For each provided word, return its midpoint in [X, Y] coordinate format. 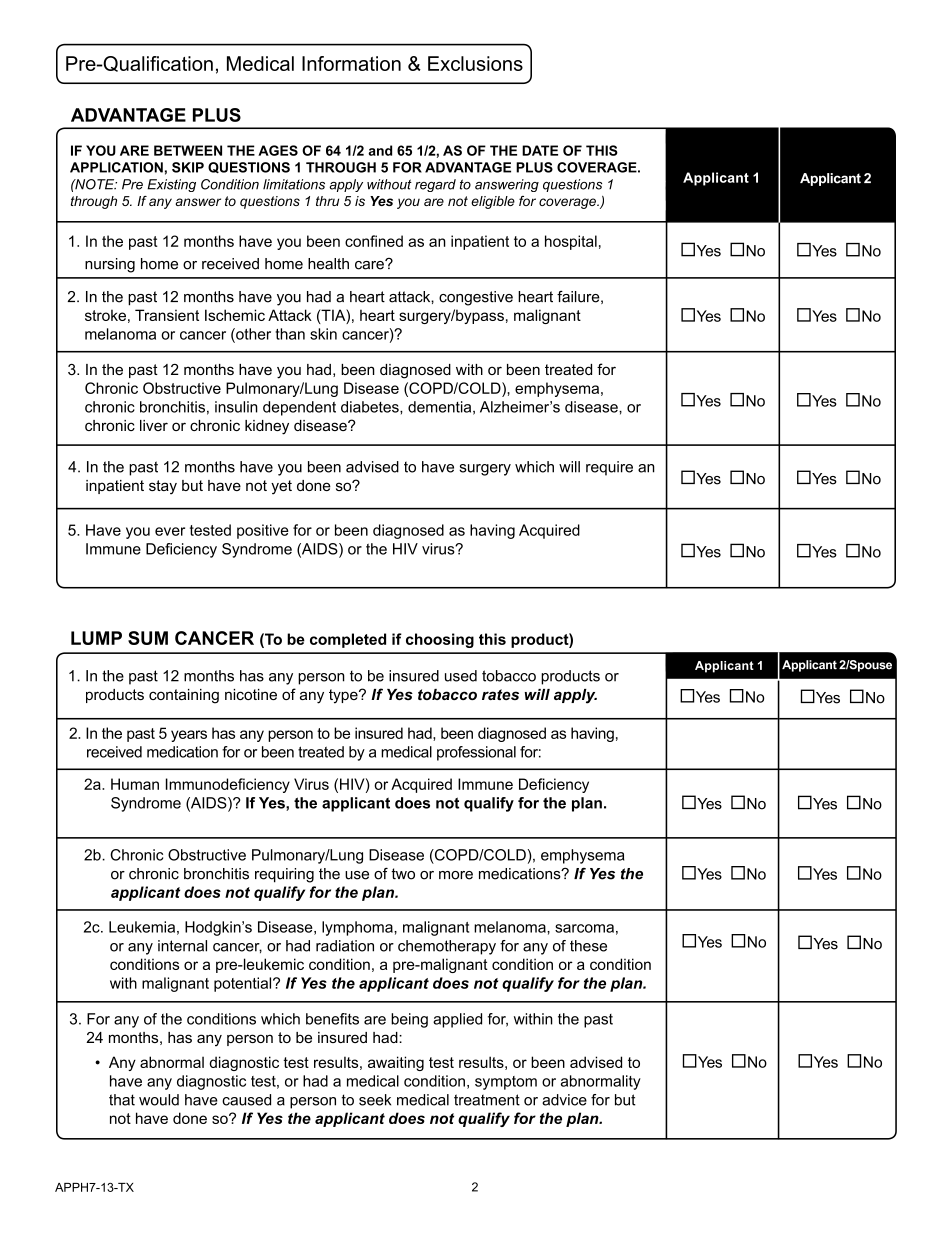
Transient [167, 315]
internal [182, 946]
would [159, 1100]
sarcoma [584, 928]
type [344, 696]
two [403, 874]
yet [281, 487]
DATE [540, 150]
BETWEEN [188, 150]
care [370, 264]
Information [351, 63]
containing [184, 696]
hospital [571, 242]
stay [163, 487]
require [609, 468]
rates [500, 694]
